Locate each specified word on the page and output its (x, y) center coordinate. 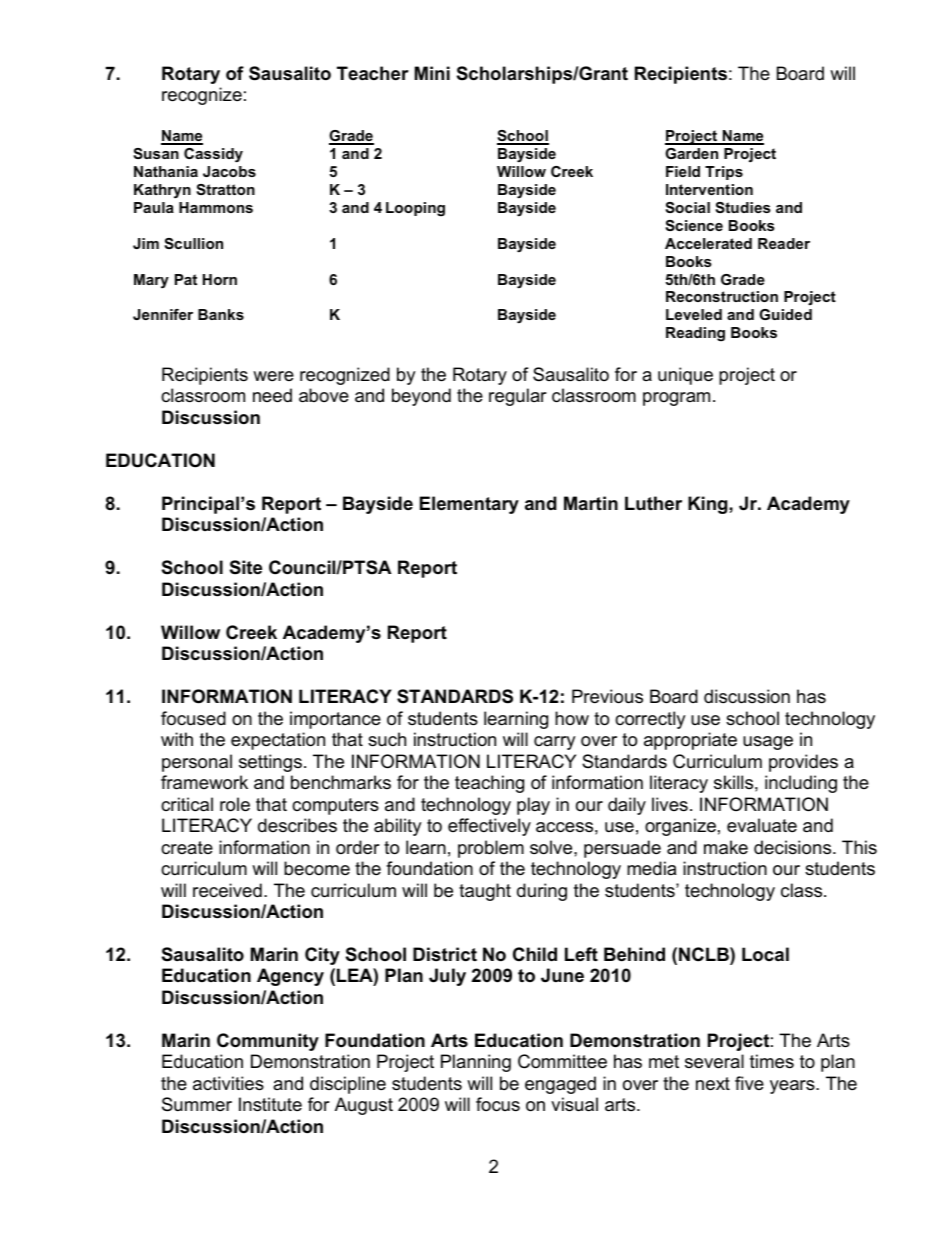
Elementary (469, 505)
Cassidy (213, 155)
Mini (432, 73)
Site (246, 567)
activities (228, 1083)
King (709, 505)
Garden (691, 153)
